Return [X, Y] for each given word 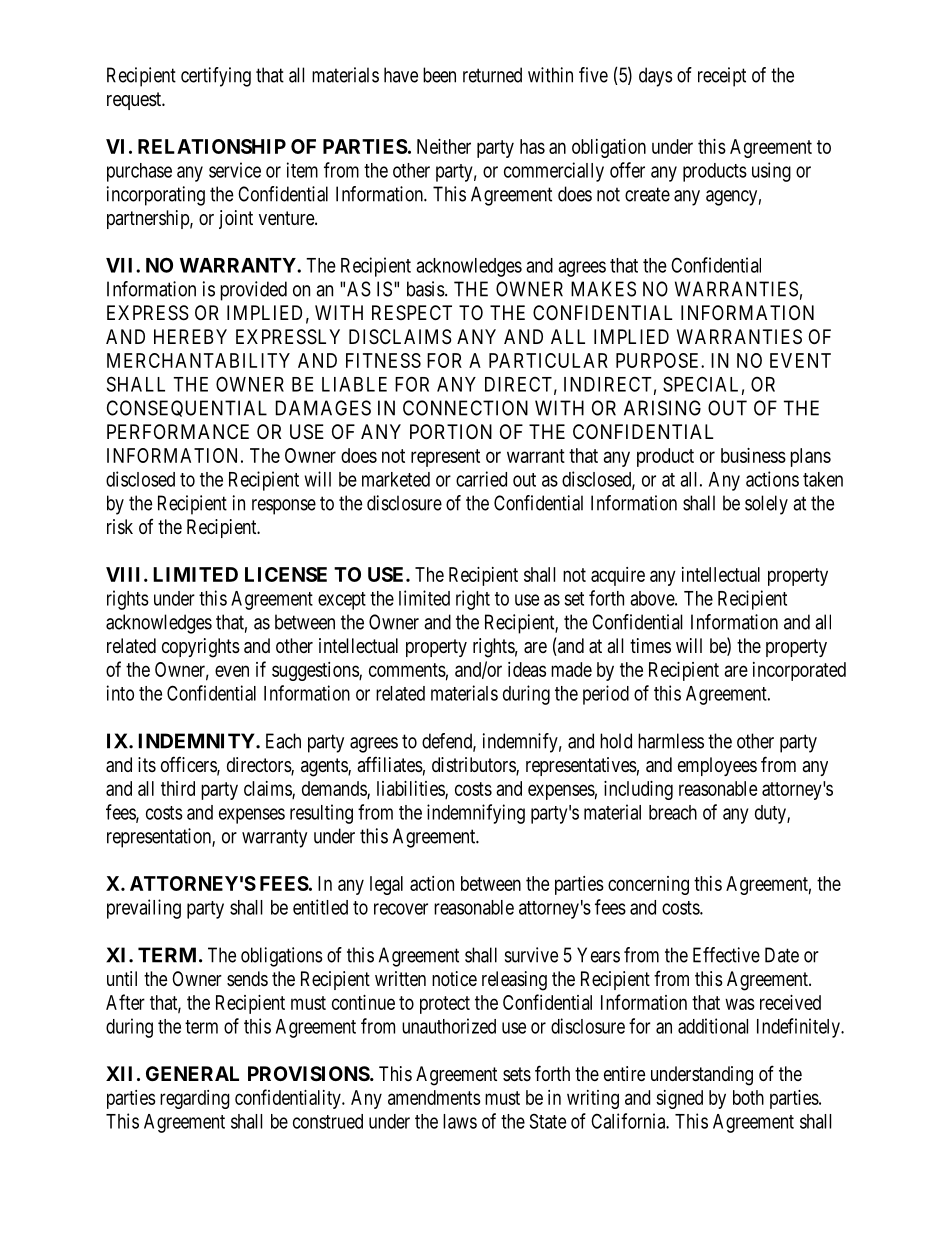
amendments [434, 1097]
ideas [527, 669]
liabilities [411, 789]
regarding [195, 1099]
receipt [722, 77]
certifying [216, 77]
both [748, 1097]
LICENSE [286, 574]
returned [492, 75]
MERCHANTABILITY [198, 360]
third [178, 788]
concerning [648, 885]
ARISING [662, 408]
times [650, 646]
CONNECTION [465, 408]
